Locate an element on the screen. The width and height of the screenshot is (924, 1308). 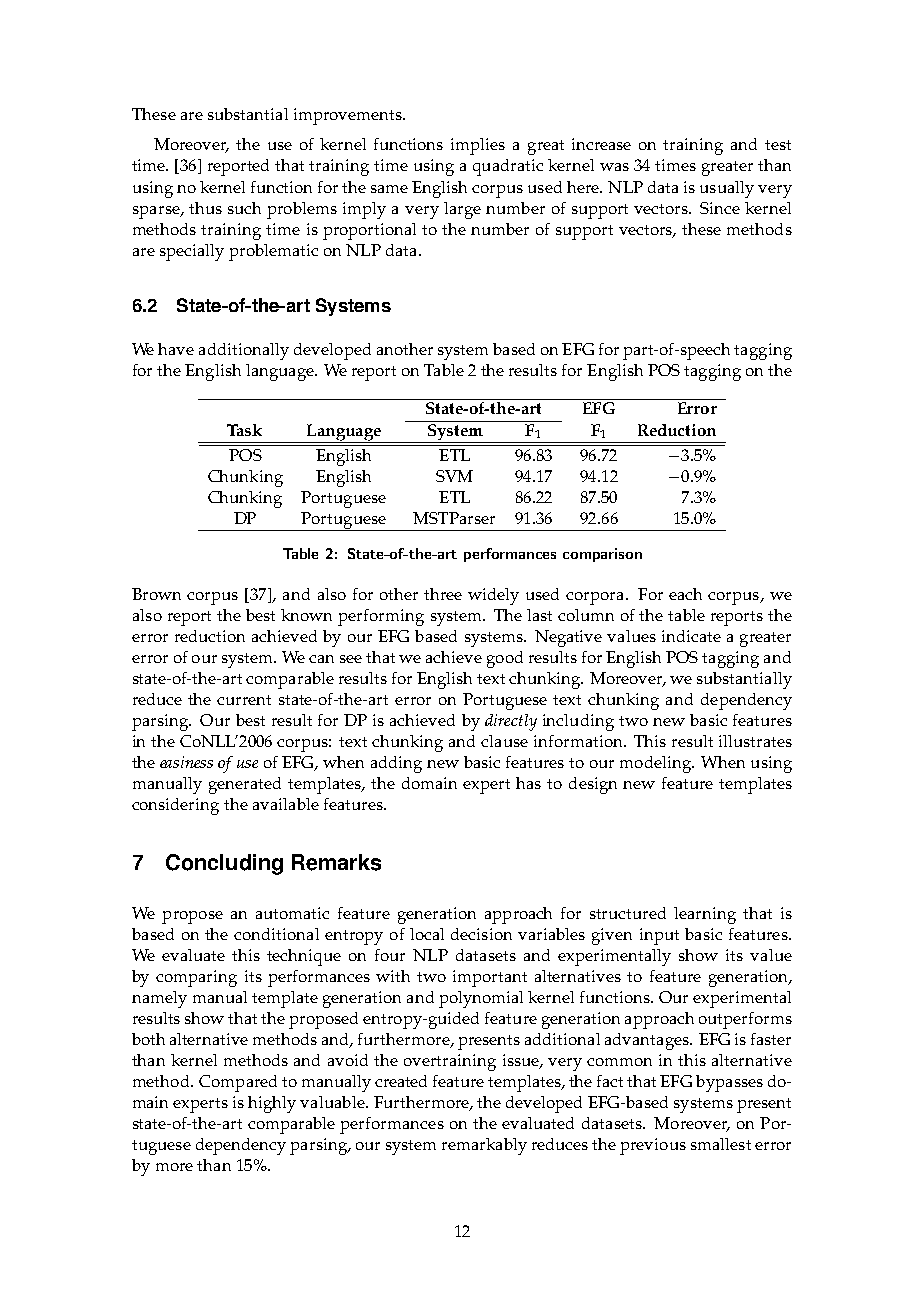
remarkably is located at coordinates (484, 1146).
